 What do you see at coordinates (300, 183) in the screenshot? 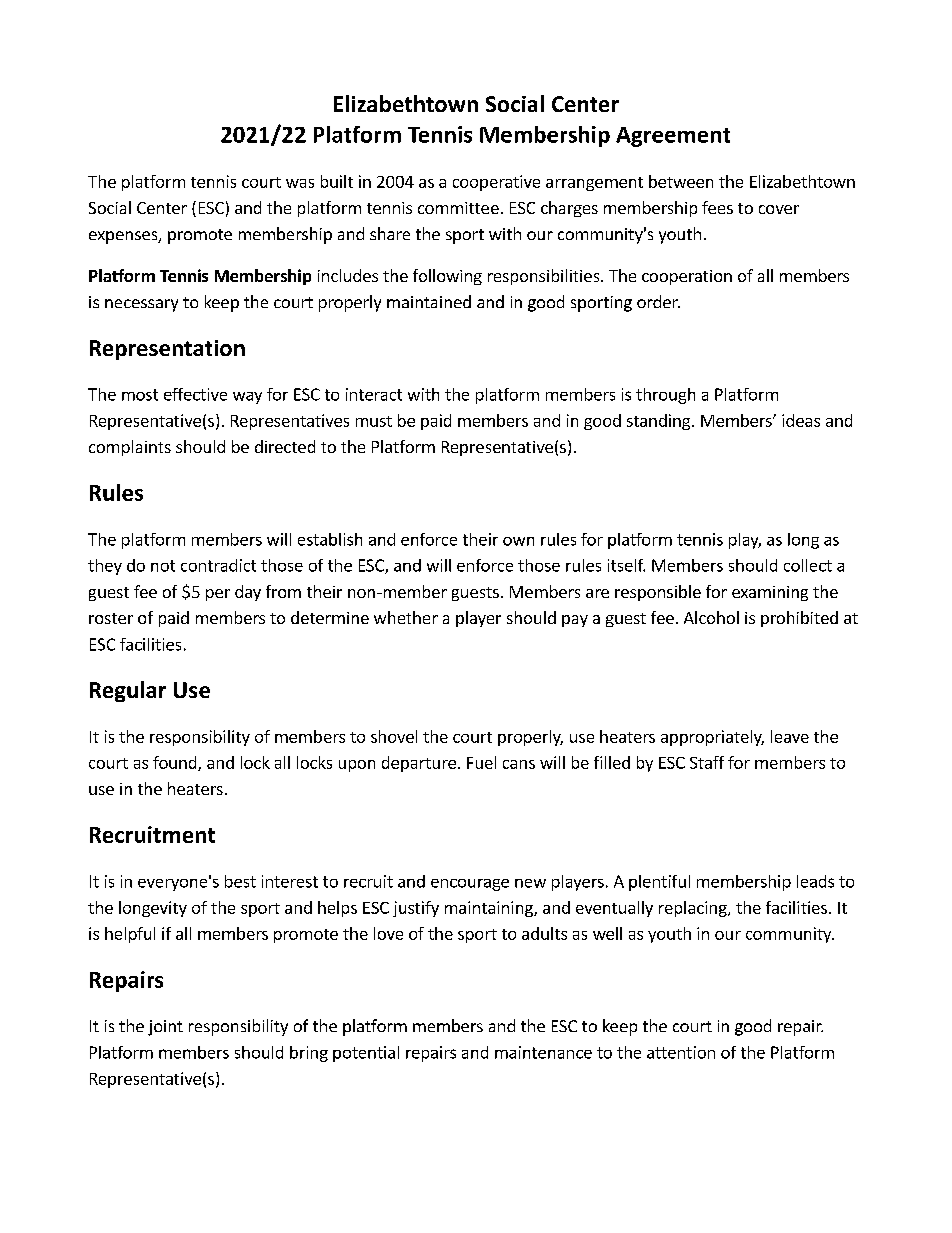
I see `was` at bounding box center [300, 183].
